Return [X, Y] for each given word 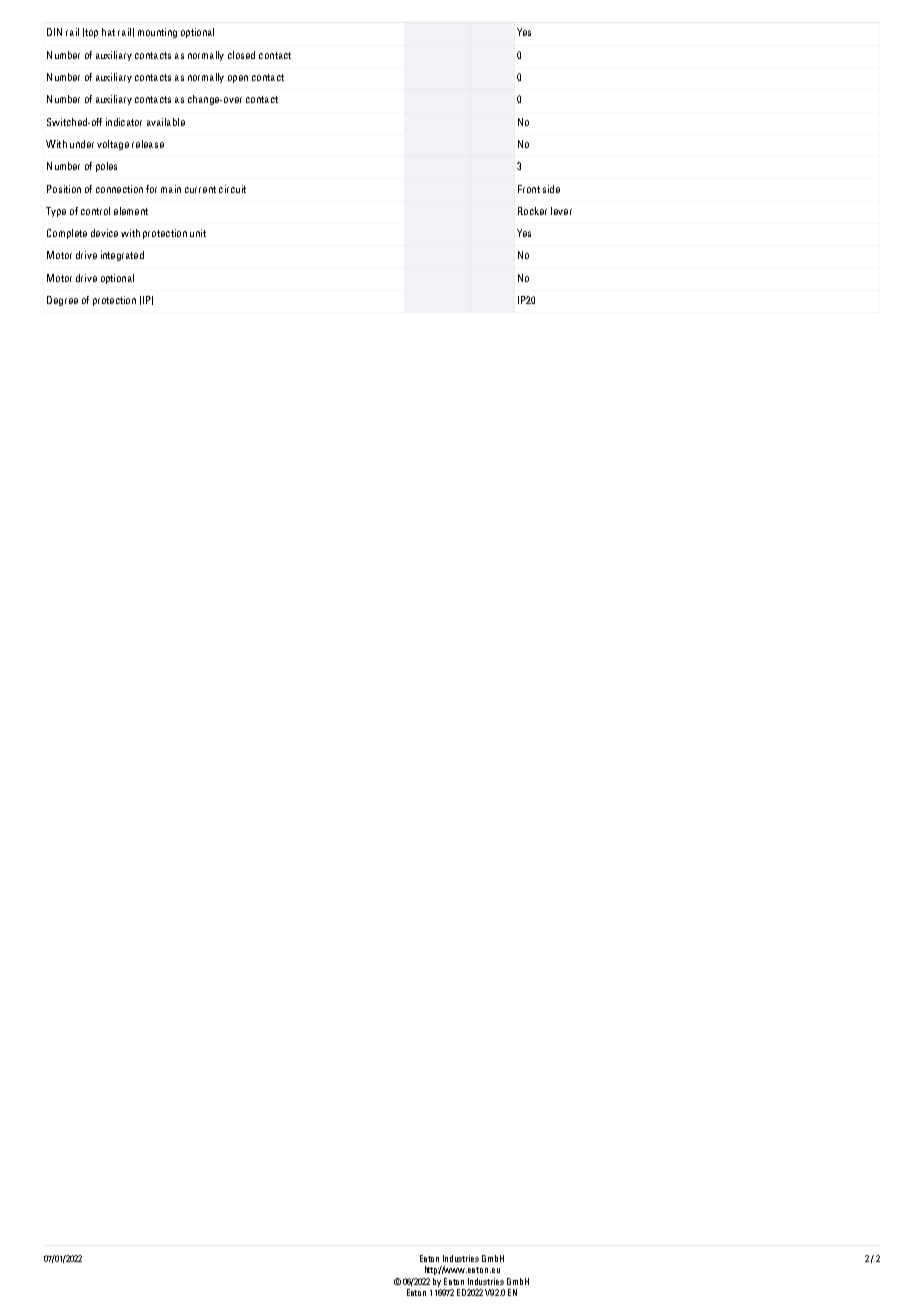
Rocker [532, 211]
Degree [62, 301]
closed [241, 55]
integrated [122, 256]
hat [108, 32]
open [238, 79]
